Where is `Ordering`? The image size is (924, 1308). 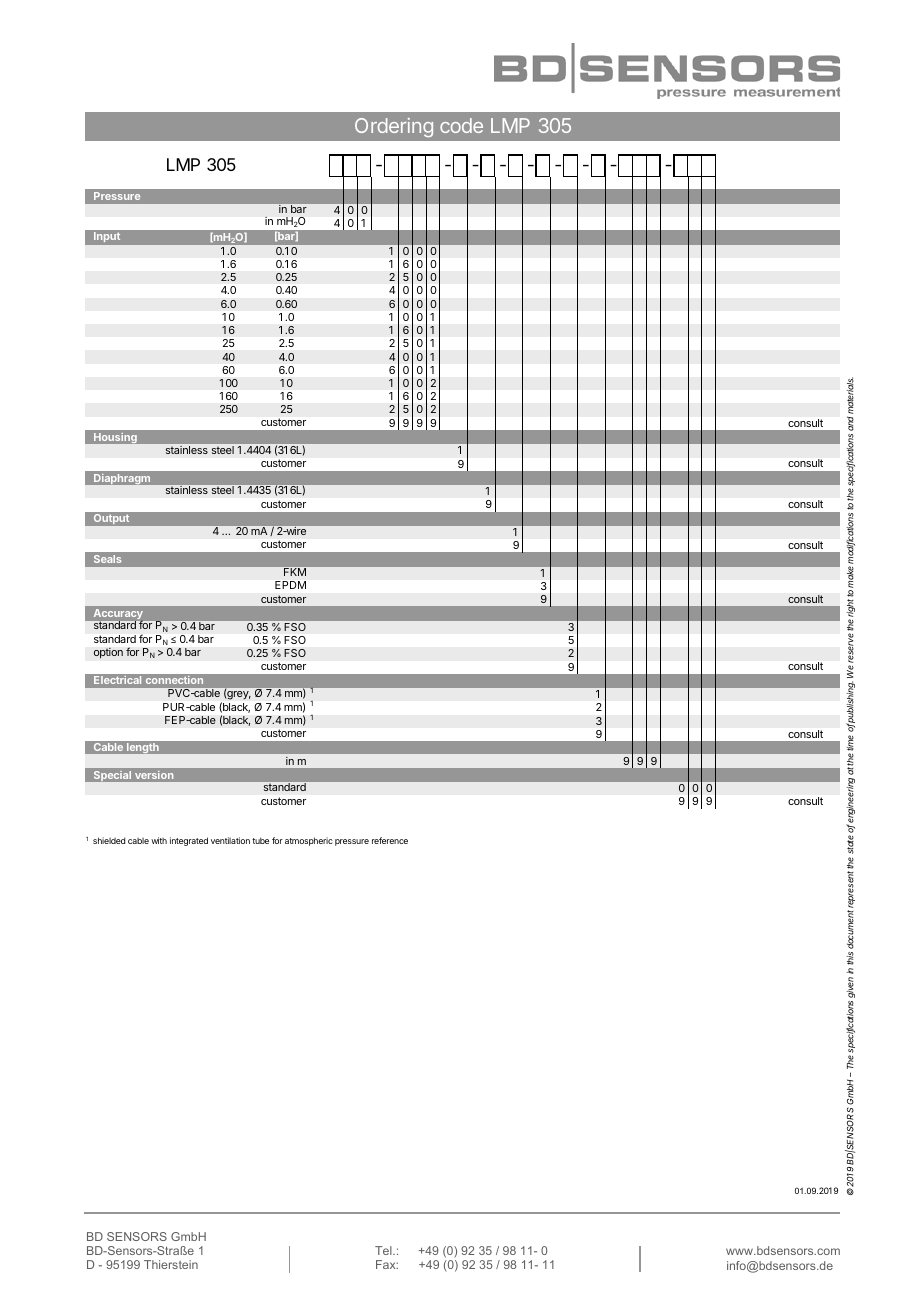 Ordering is located at coordinates (394, 127).
